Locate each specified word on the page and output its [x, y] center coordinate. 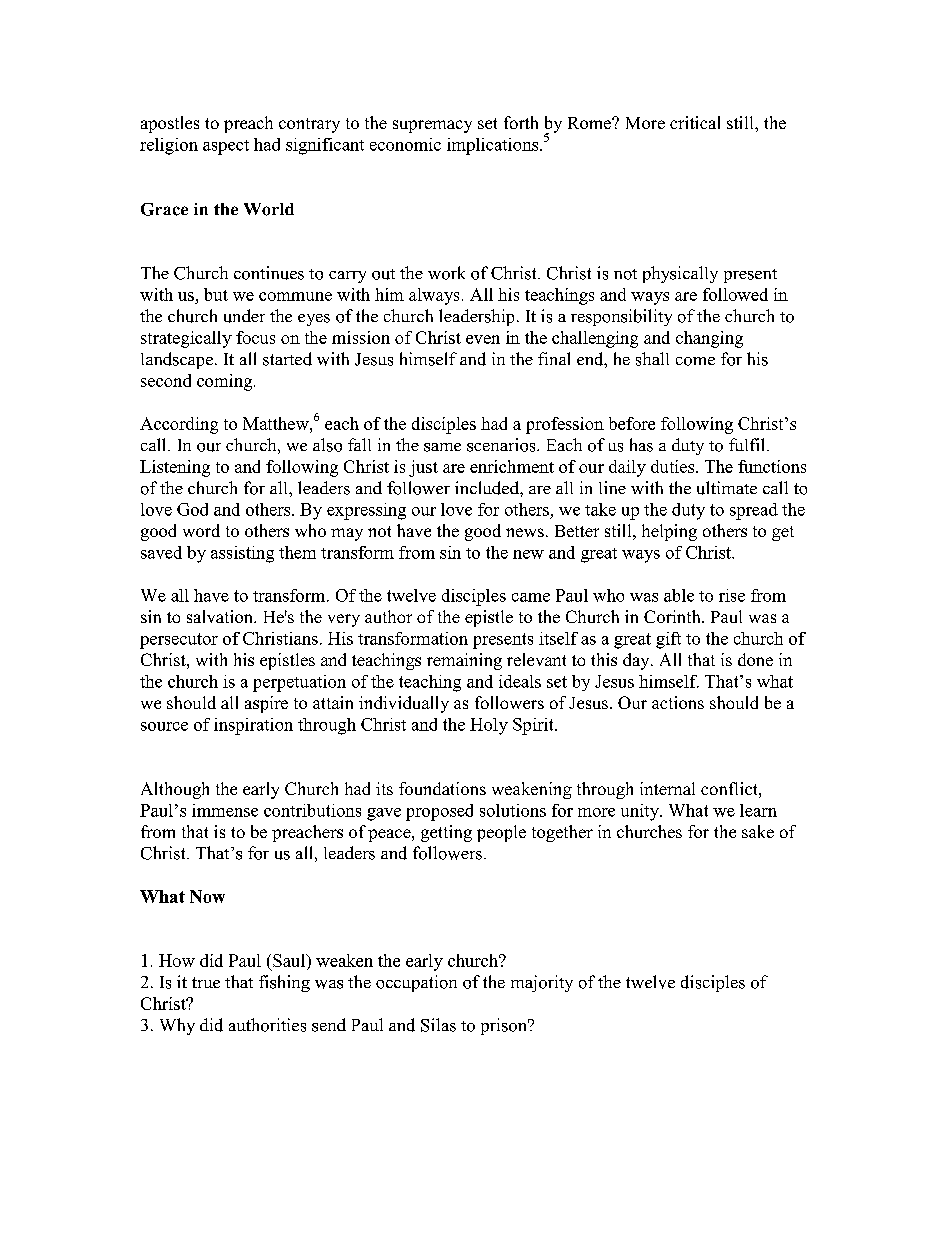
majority [542, 983]
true [206, 982]
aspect [226, 147]
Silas [438, 1025]
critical [695, 122]
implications [494, 146]
